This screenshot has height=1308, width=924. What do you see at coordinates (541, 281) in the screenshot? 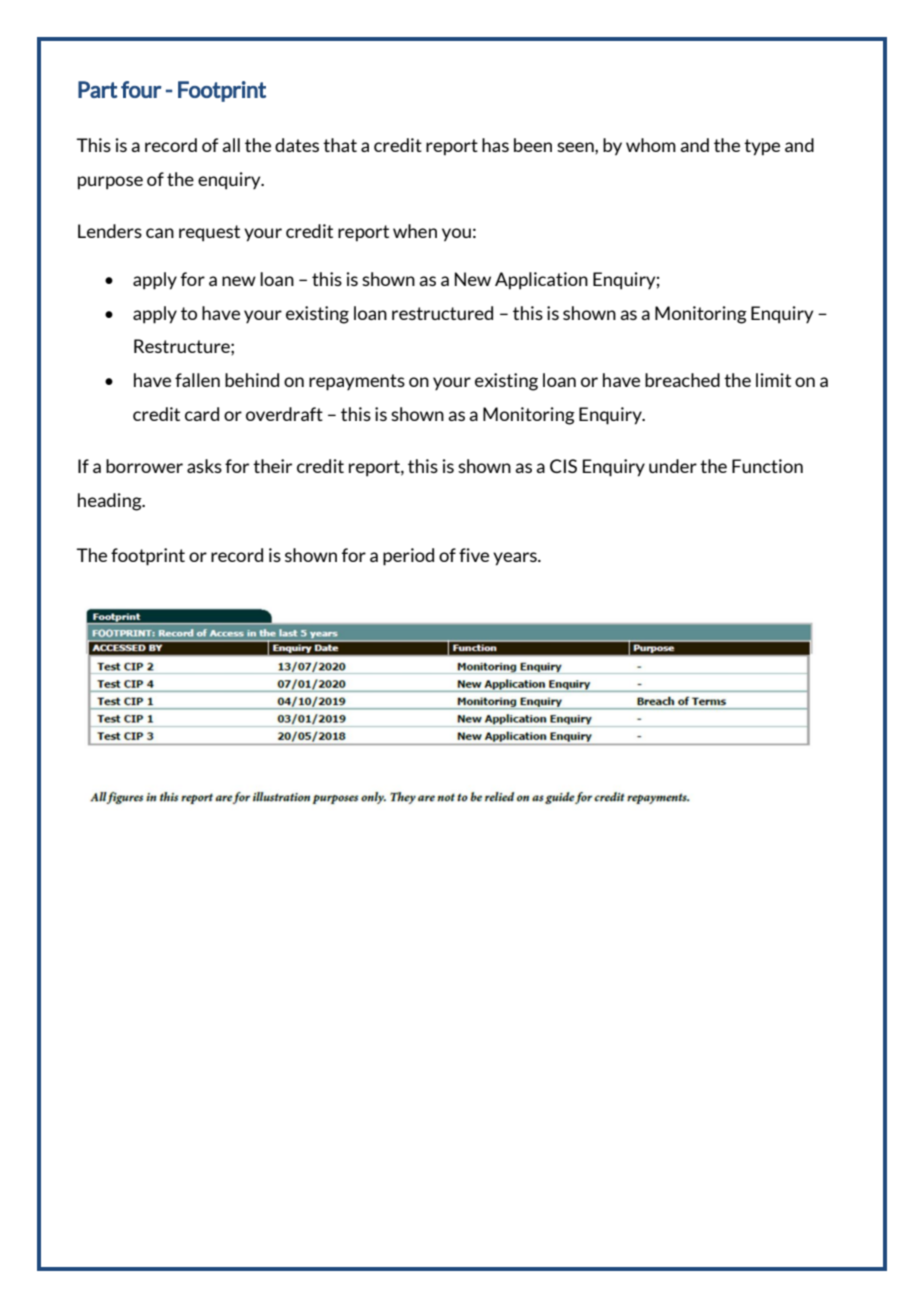
I see `Application` at bounding box center [541, 281].
